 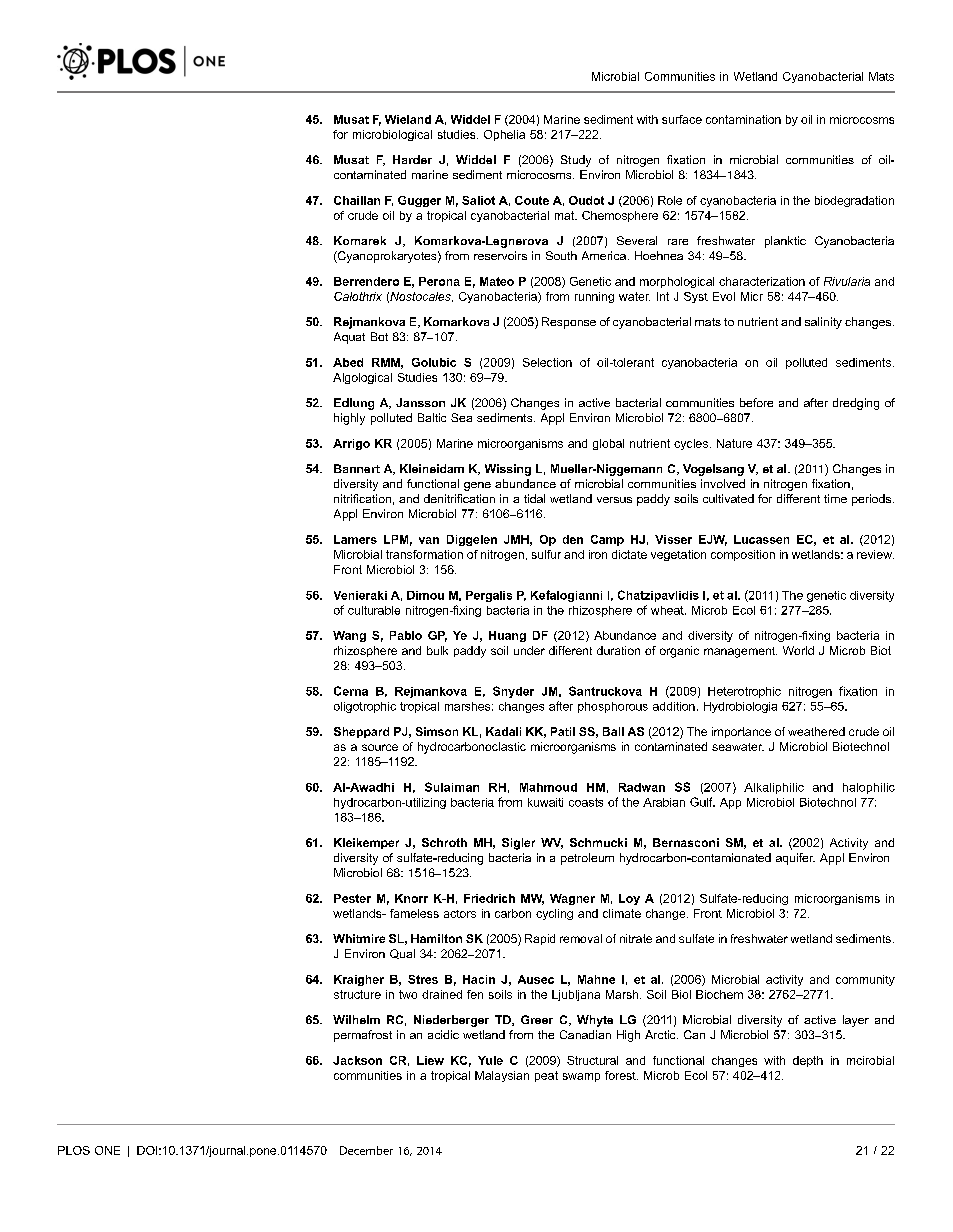 I want to click on Ophelia, so click(x=504, y=135).
